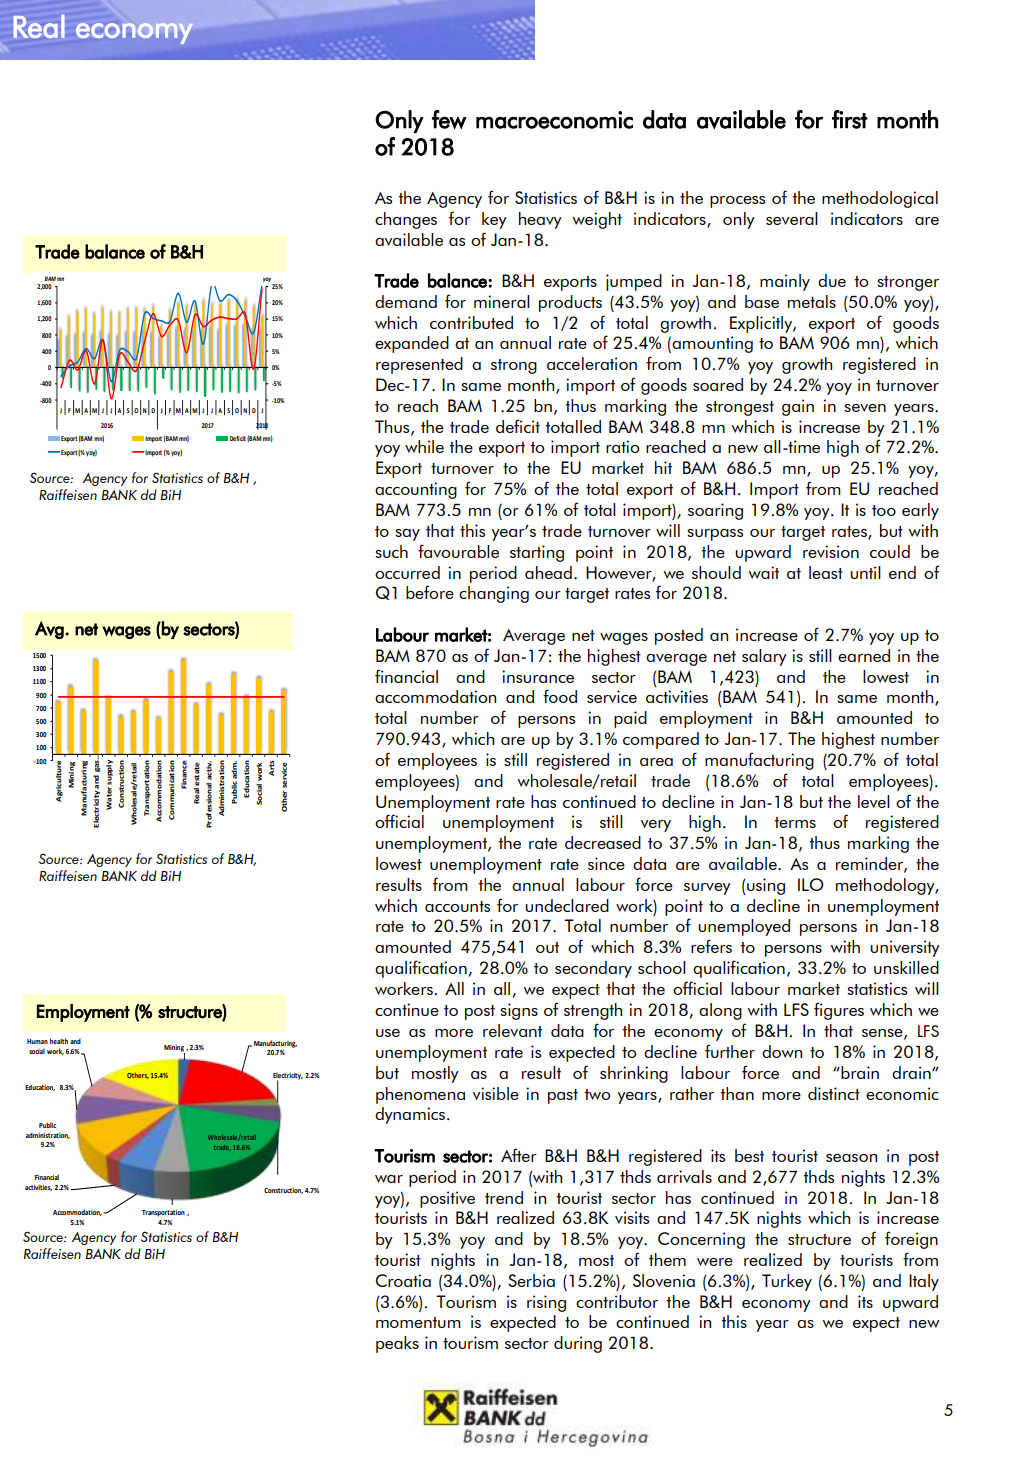  Describe the element at coordinates (850, 119) in the screenshot. I see `first` at that location.
